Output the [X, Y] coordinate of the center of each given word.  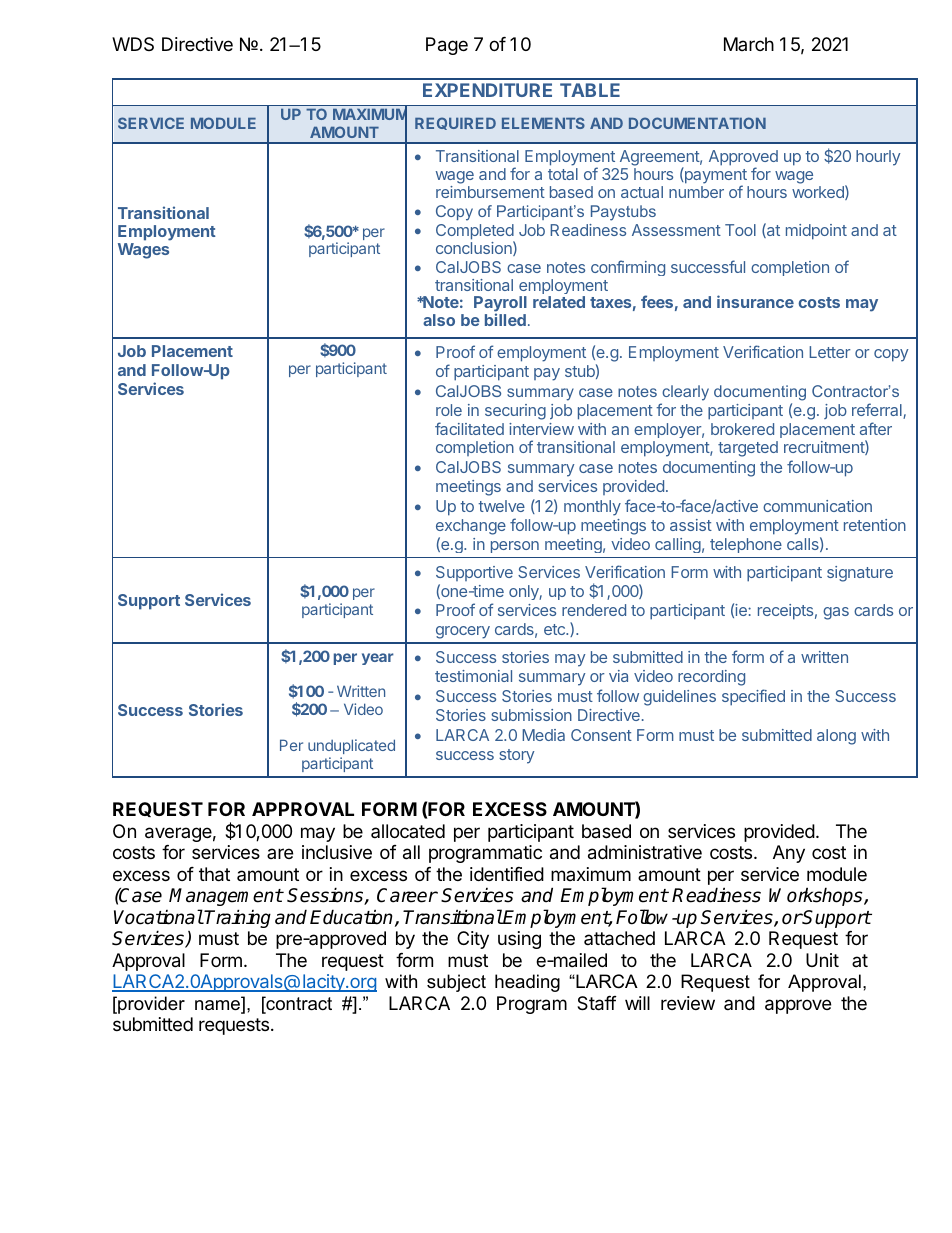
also [439, 320]
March [749, 44]
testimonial [473, 676]
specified [753, 697]
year [378, 659]
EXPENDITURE [487, 90]
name [219, 1005]
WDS [133, 44]
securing [515, 412]
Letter [829, 352]
